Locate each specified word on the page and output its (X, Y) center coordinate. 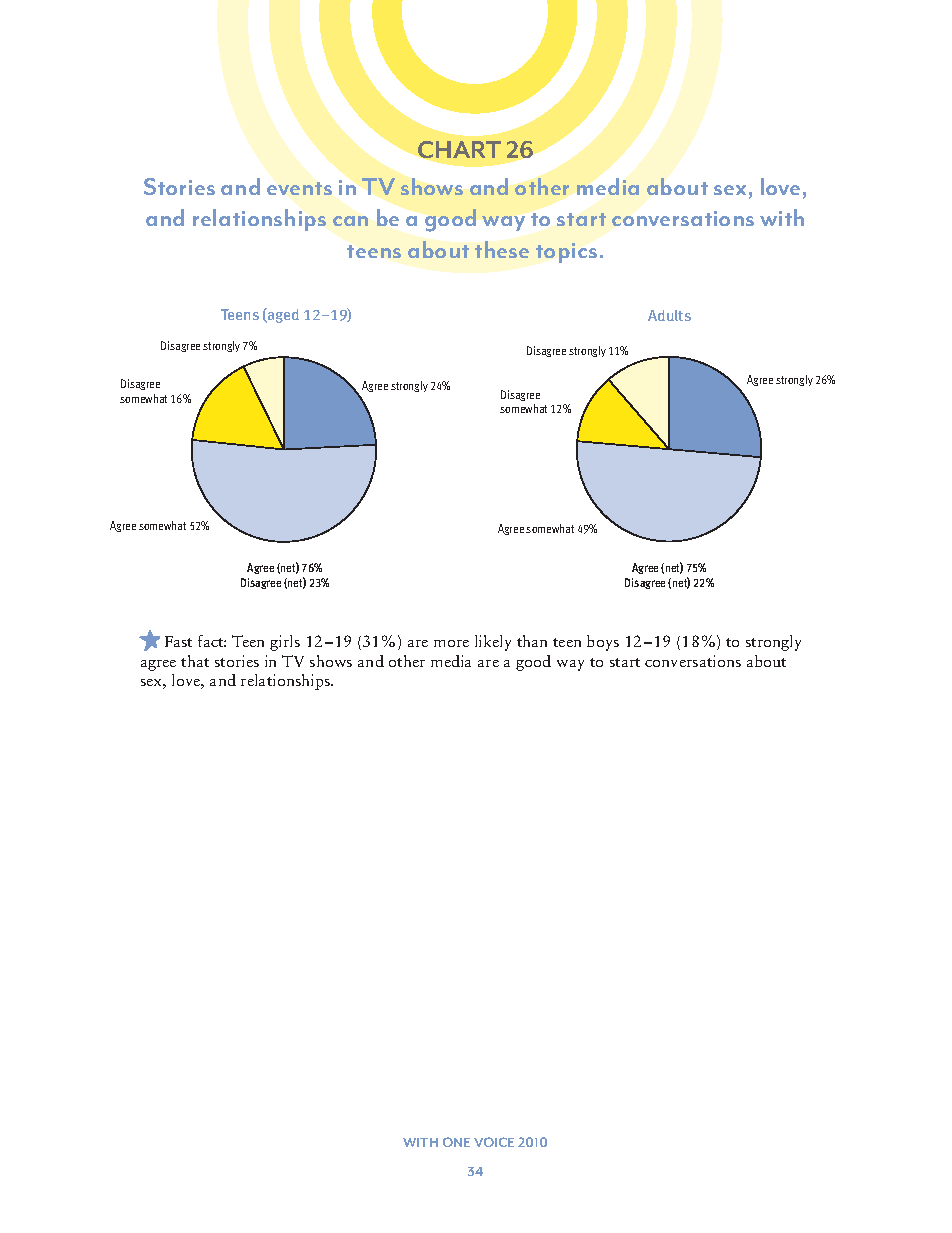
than (532, 641)
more (451, 643)
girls (285, 643)
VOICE (494, 1142)
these (502, 249)
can (350, 221)
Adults (669, 315)
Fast (178, 641)
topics (566, 253)
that (195, 661)
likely (493, 643)
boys (603, 643)
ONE (456, 1142)
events (299, 188)
